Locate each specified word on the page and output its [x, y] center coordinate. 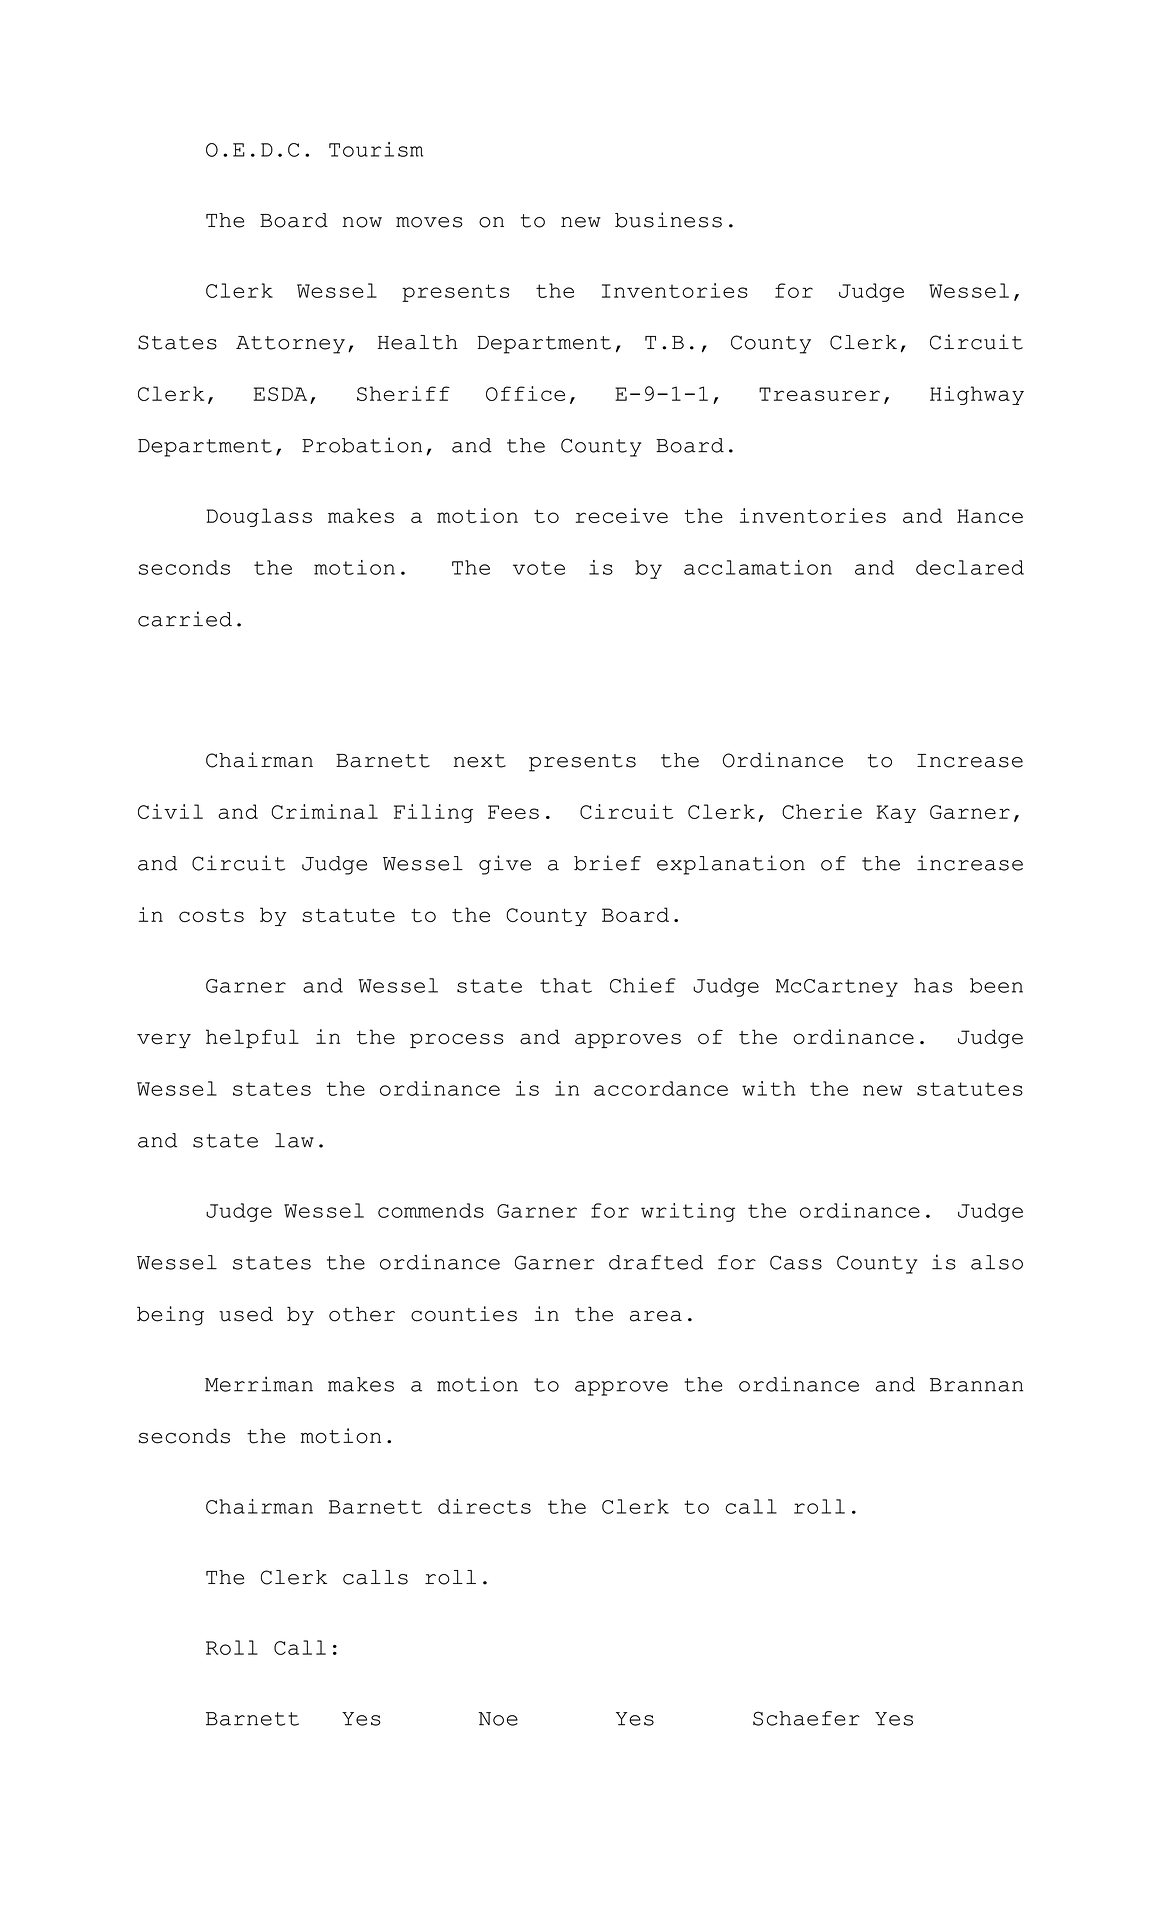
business [668, 220]
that [566, 985]
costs [211, 915]
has [933, 985]
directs [484, 1506]
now [362, 222]
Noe [498, 1719]
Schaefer [806, 1718]
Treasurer [819, 394]
